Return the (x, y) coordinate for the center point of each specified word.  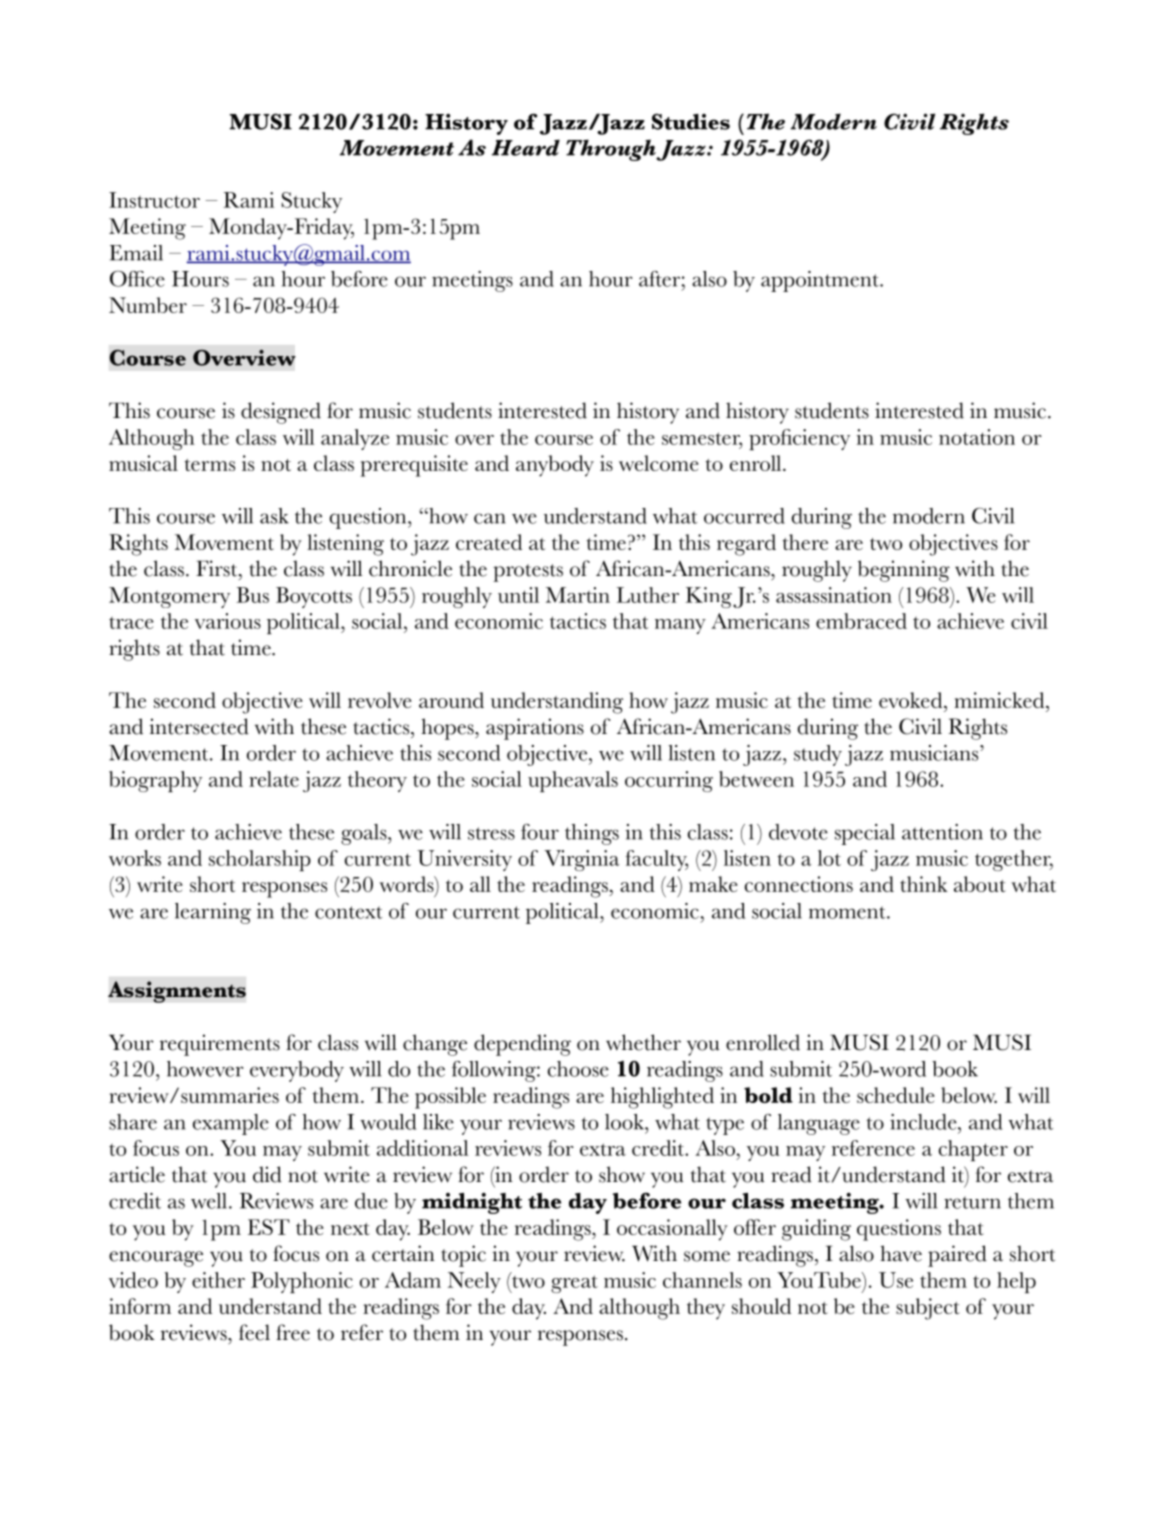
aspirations (535, 729)
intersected (199, 726)
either (218, 1280)
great (574, 1284)
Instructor (154, 200)
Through (612, 150)
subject (928, 1309)
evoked (912, 700)
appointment (821, 281)
